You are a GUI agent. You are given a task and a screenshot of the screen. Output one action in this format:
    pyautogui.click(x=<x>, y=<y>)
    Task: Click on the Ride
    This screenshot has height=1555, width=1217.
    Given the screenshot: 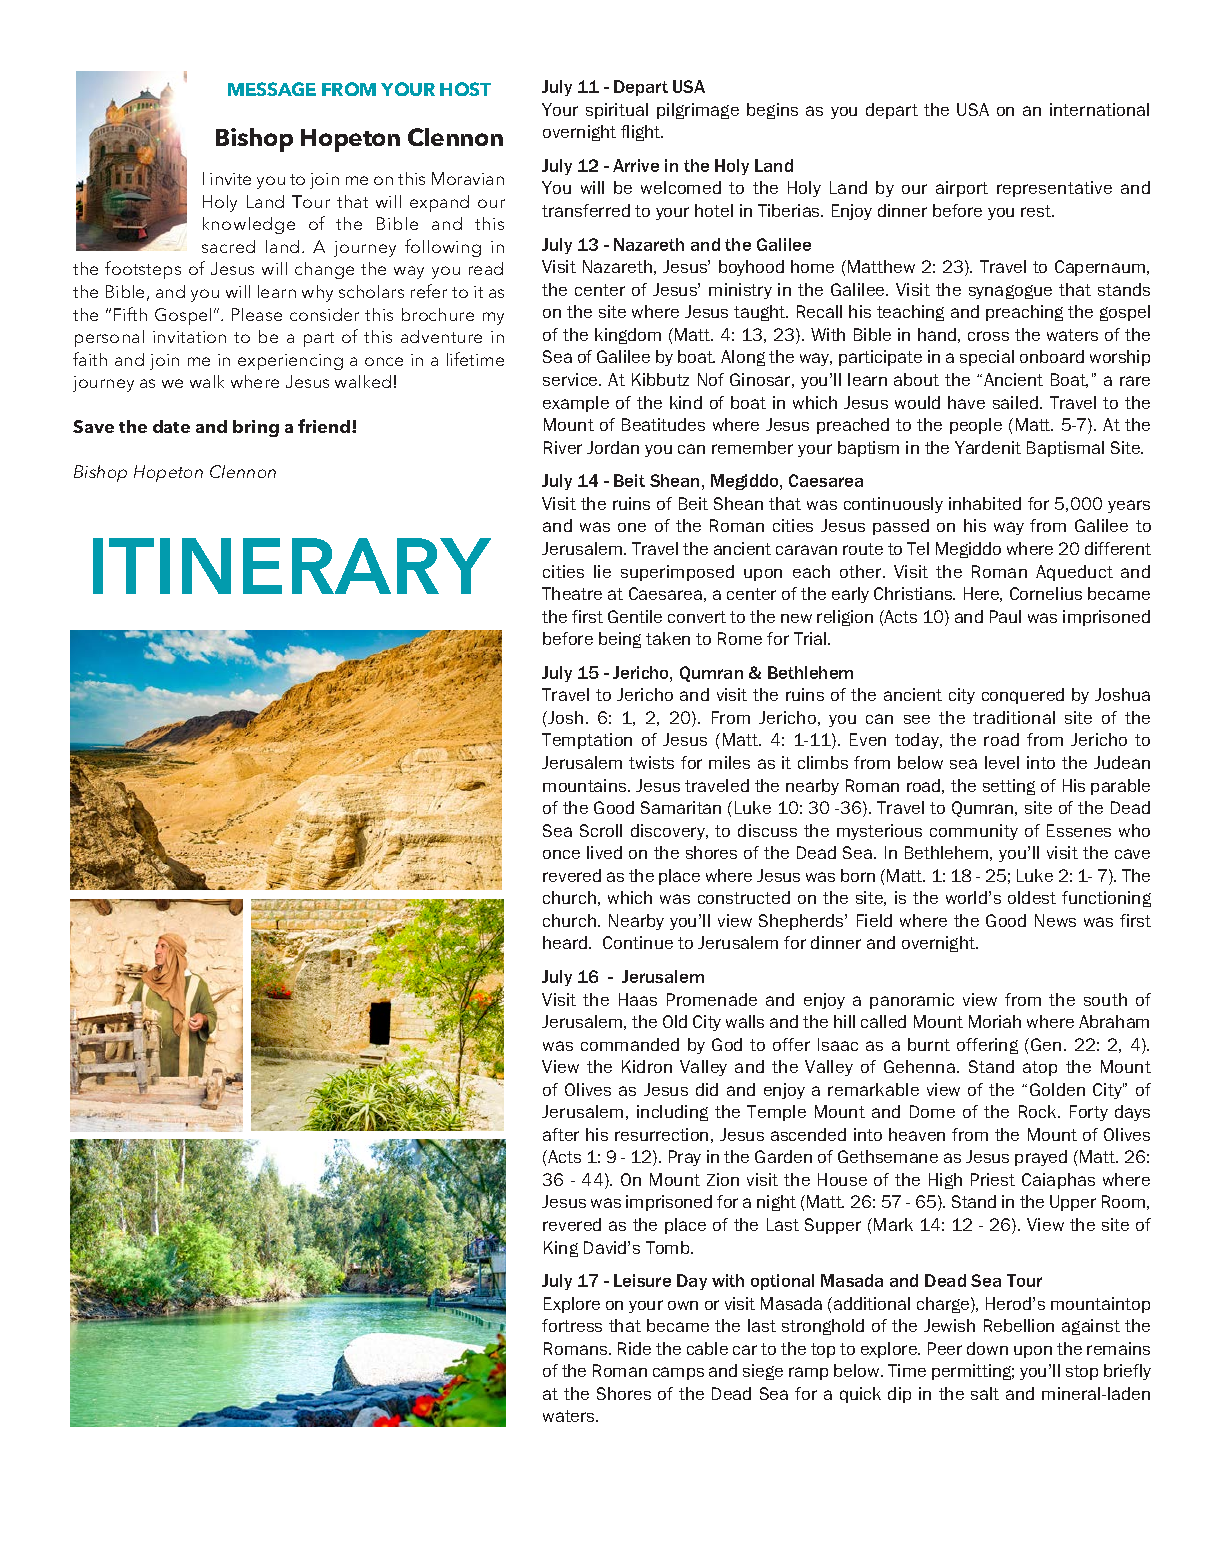 What is the action you would take?
    pyautogui.click(x=634, y=1348)
